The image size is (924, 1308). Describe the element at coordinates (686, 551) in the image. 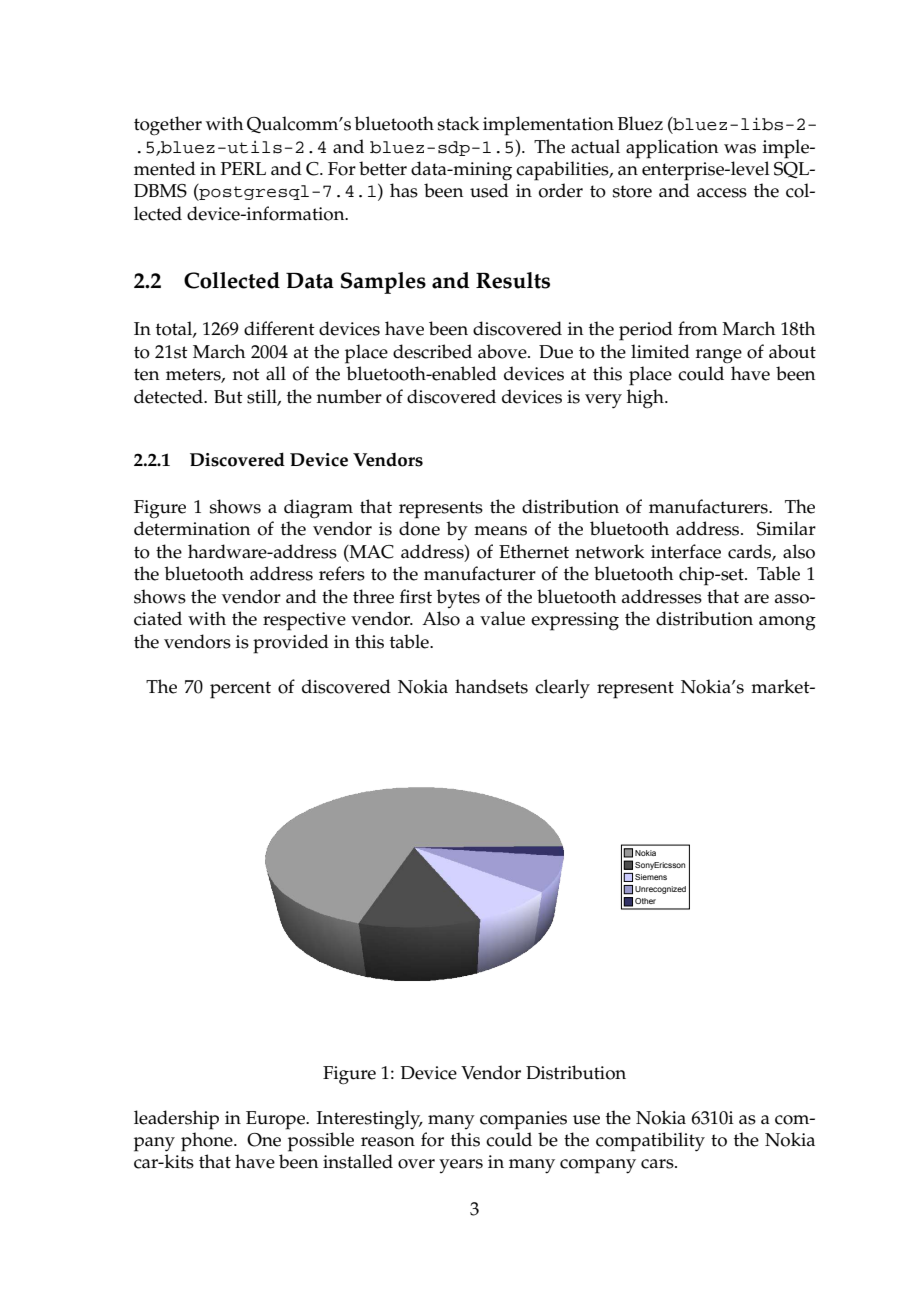

I see `interface` at that location.
